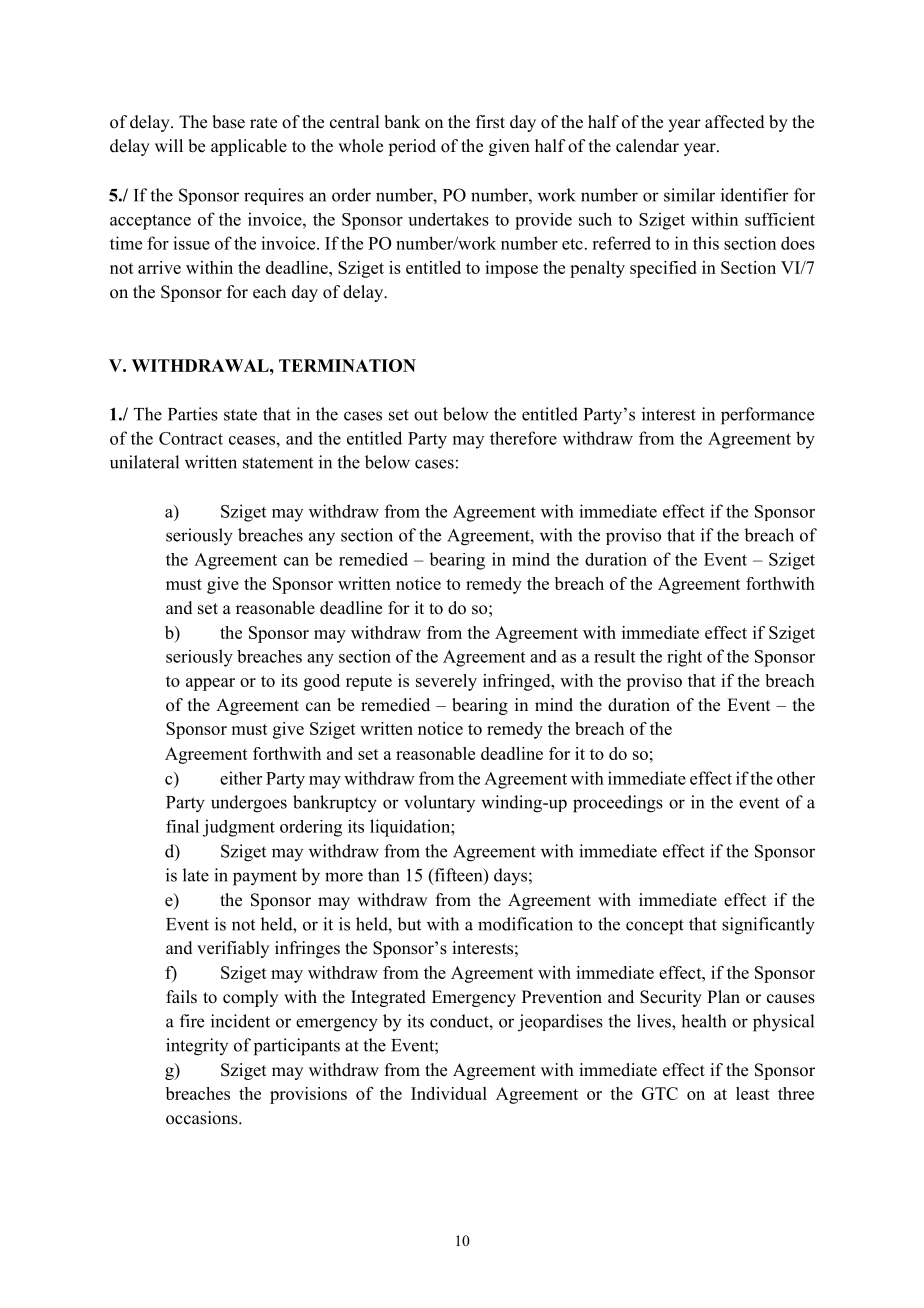  Describe the element at coordinates (426, 415) in the screenshot. I see `out` at that location.
